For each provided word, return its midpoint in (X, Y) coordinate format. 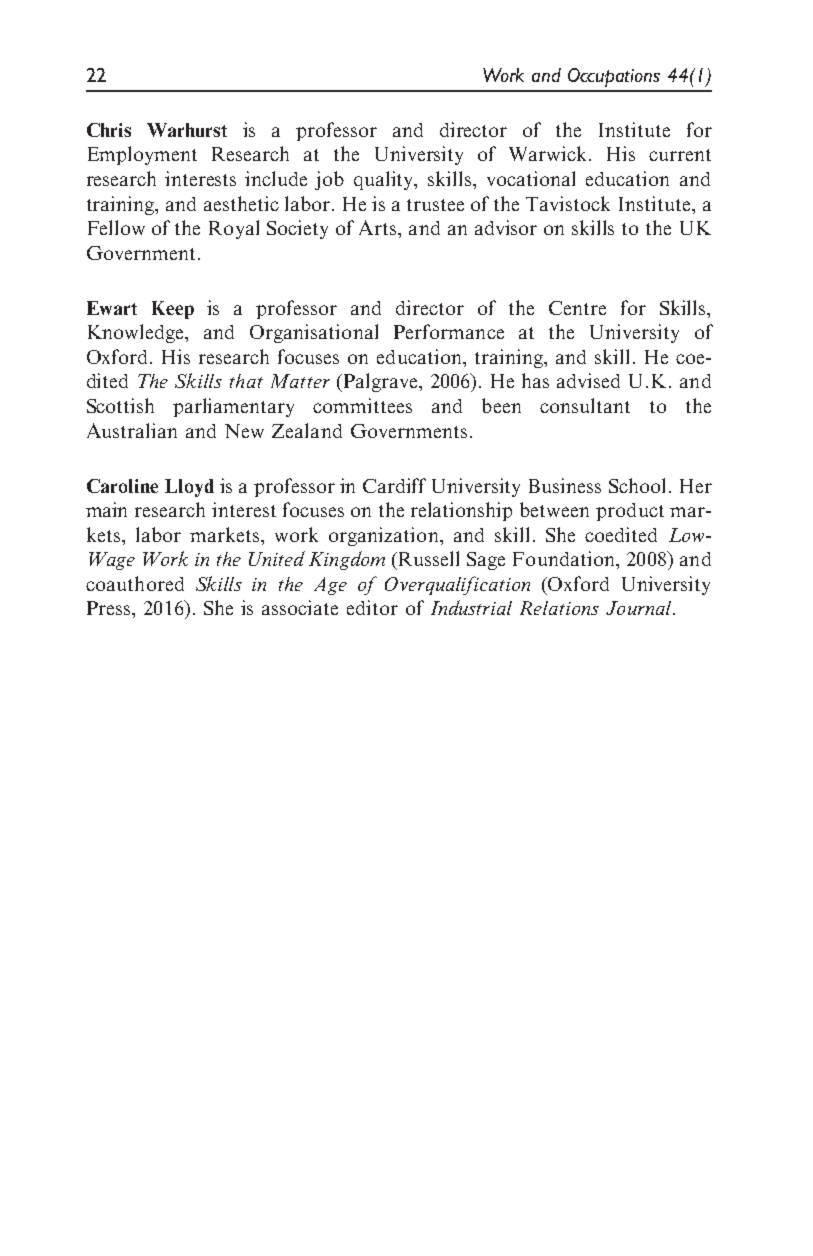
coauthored (135, 583)
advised (588, 380)
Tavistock (568, 203)
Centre (577, 308)
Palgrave (380, 382)
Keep (173, 310)
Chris (109, 130)
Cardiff (394, 485)
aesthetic (241, 203)
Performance (449, 331)
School (637, 485)
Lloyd (189, 488)
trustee (435, 205)
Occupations (614, 77)
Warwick (547, 153)
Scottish (120, 405)
